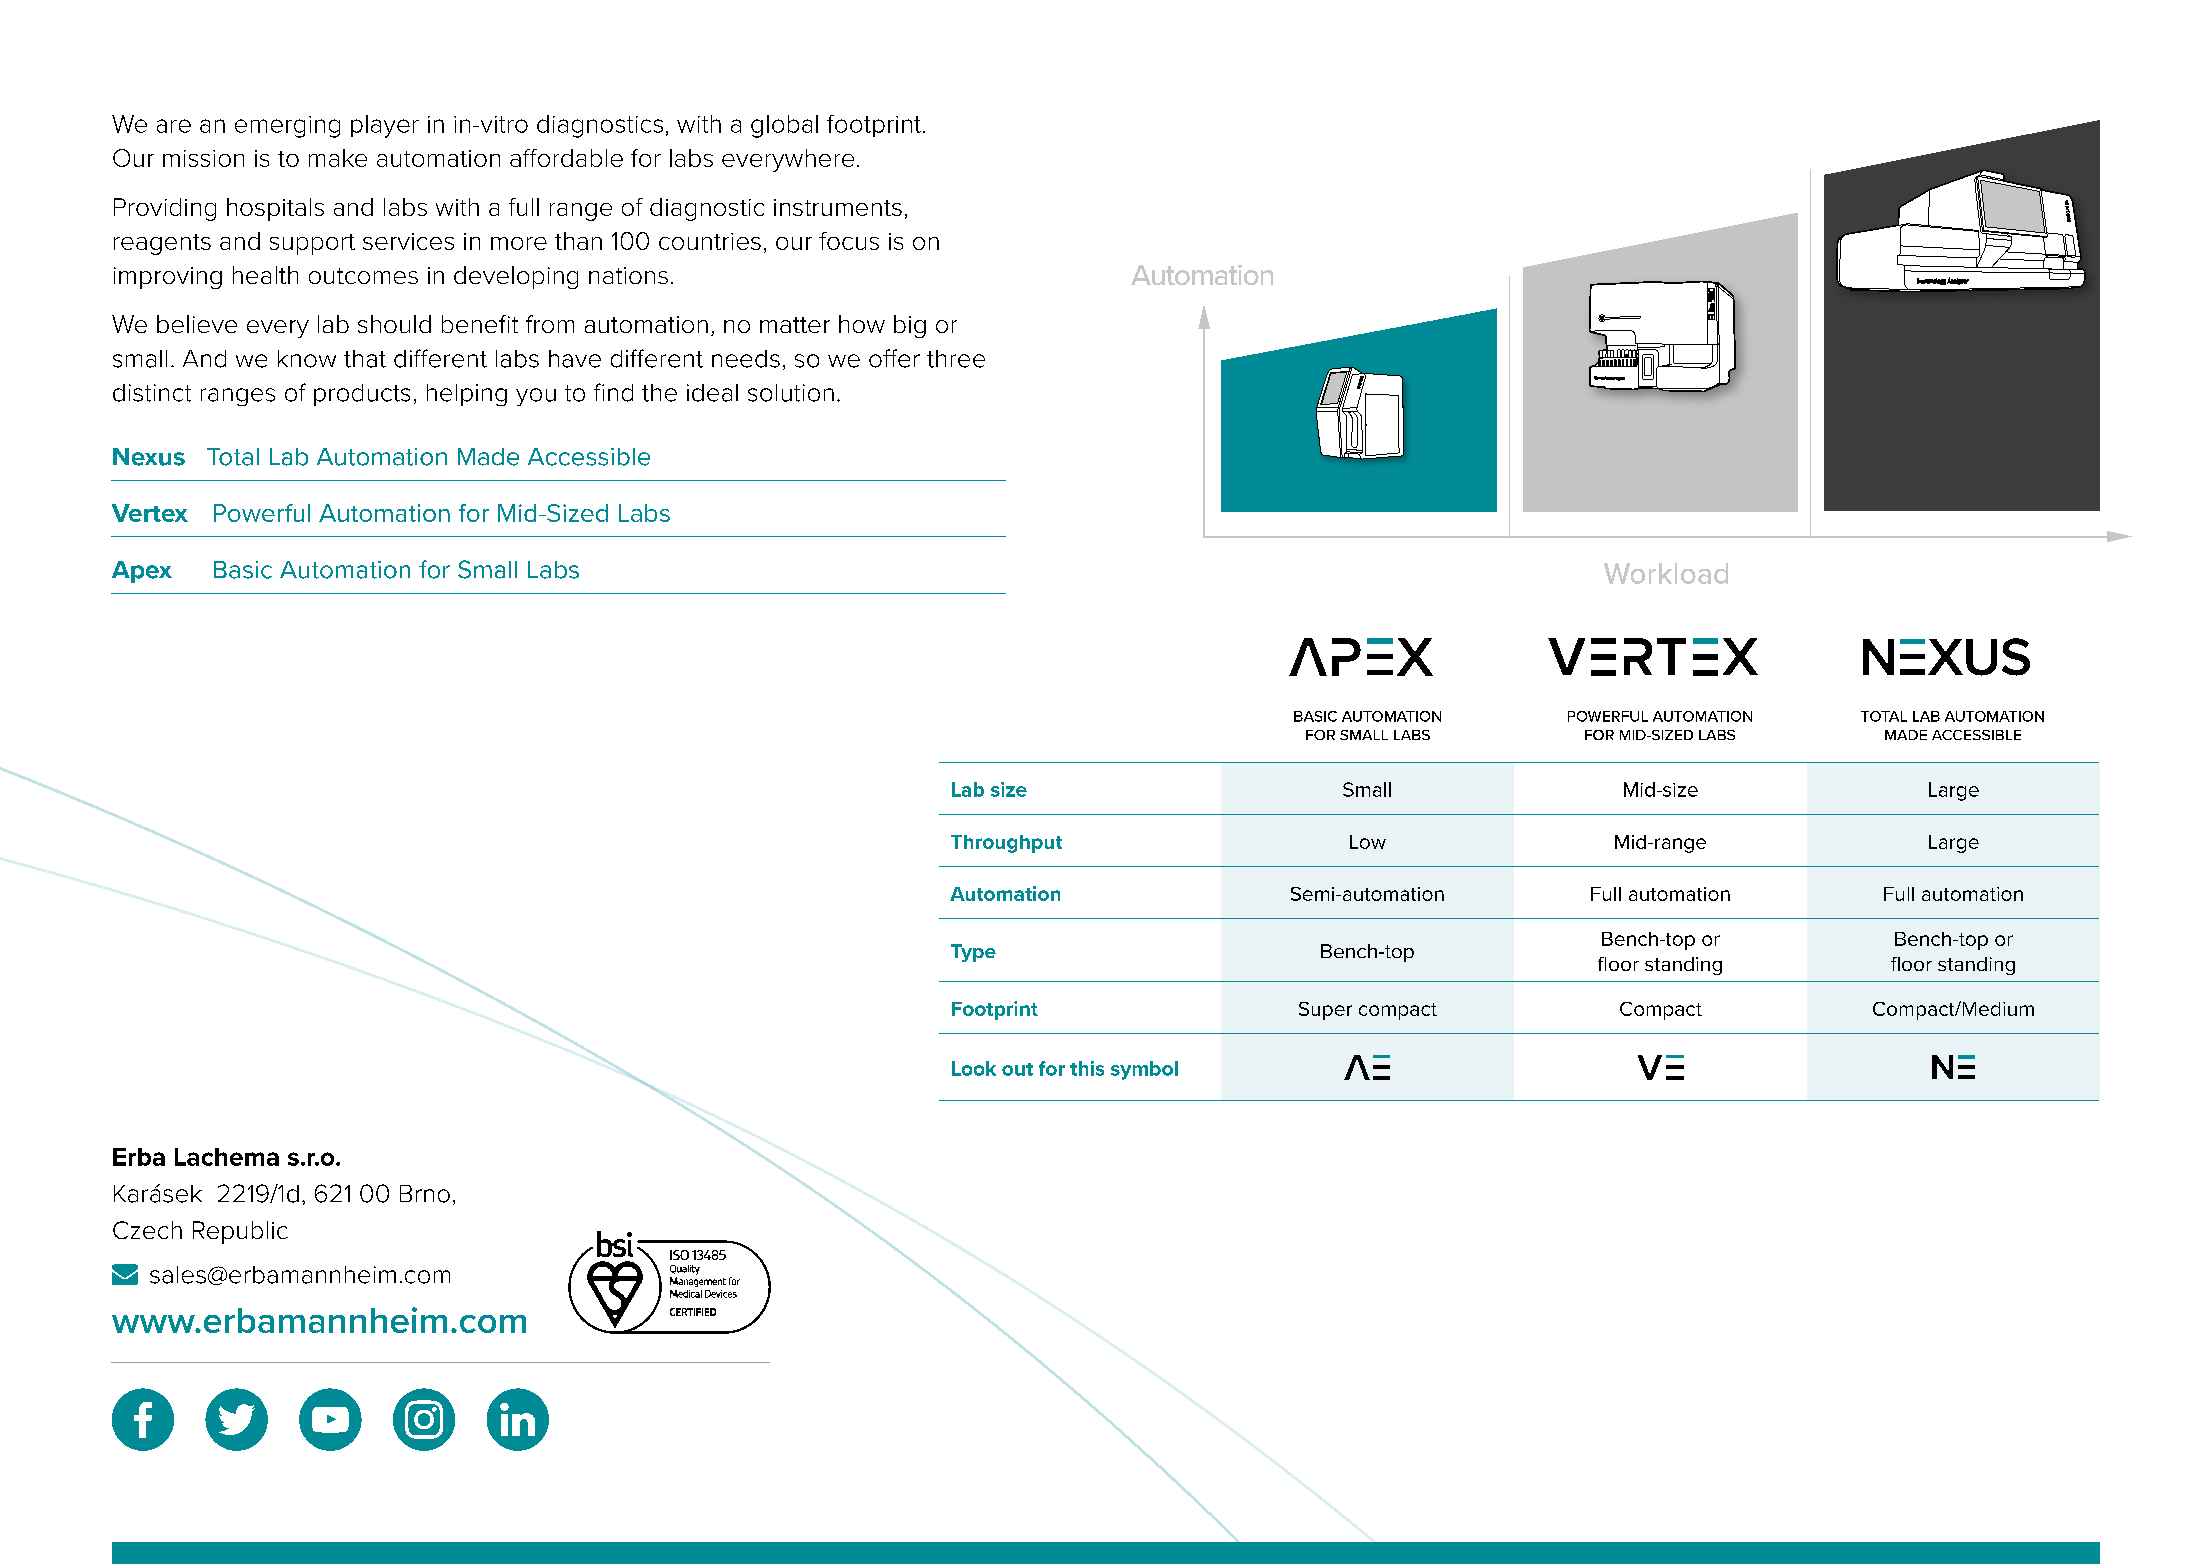  What do you see at coordinates (338, 158) in the screenshot?
I see `make` at bounding box center [338, 158].
